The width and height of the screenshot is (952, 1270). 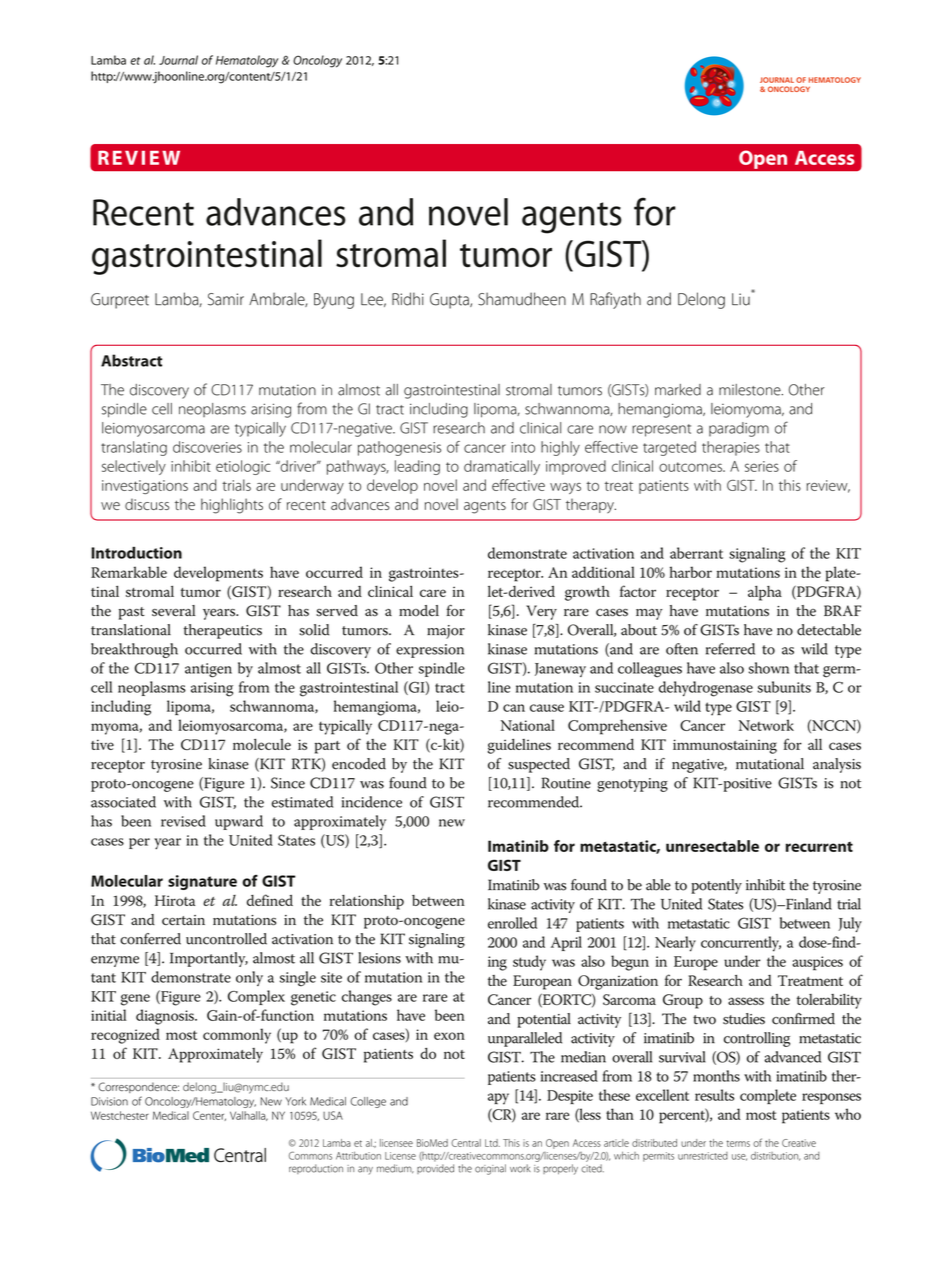 What do you see at coordinates (226, 939) in the screenshot?
I see `uncontrolled` at bounding box center [226, 939].
